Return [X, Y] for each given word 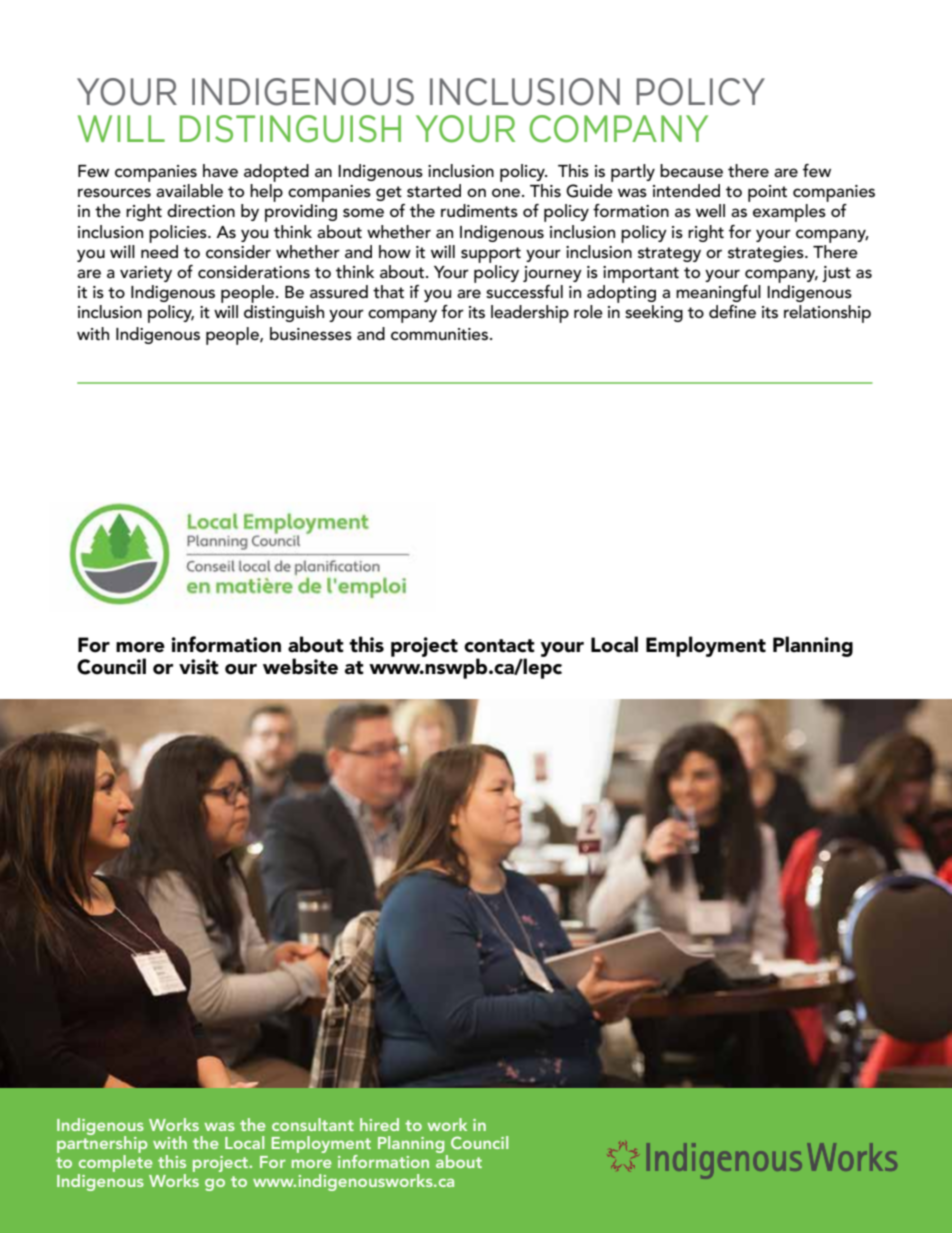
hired [379, 1124]
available [189, 190]
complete [116, 1163]
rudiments [479, 210]
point [767, 193]
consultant [313, 1124]
